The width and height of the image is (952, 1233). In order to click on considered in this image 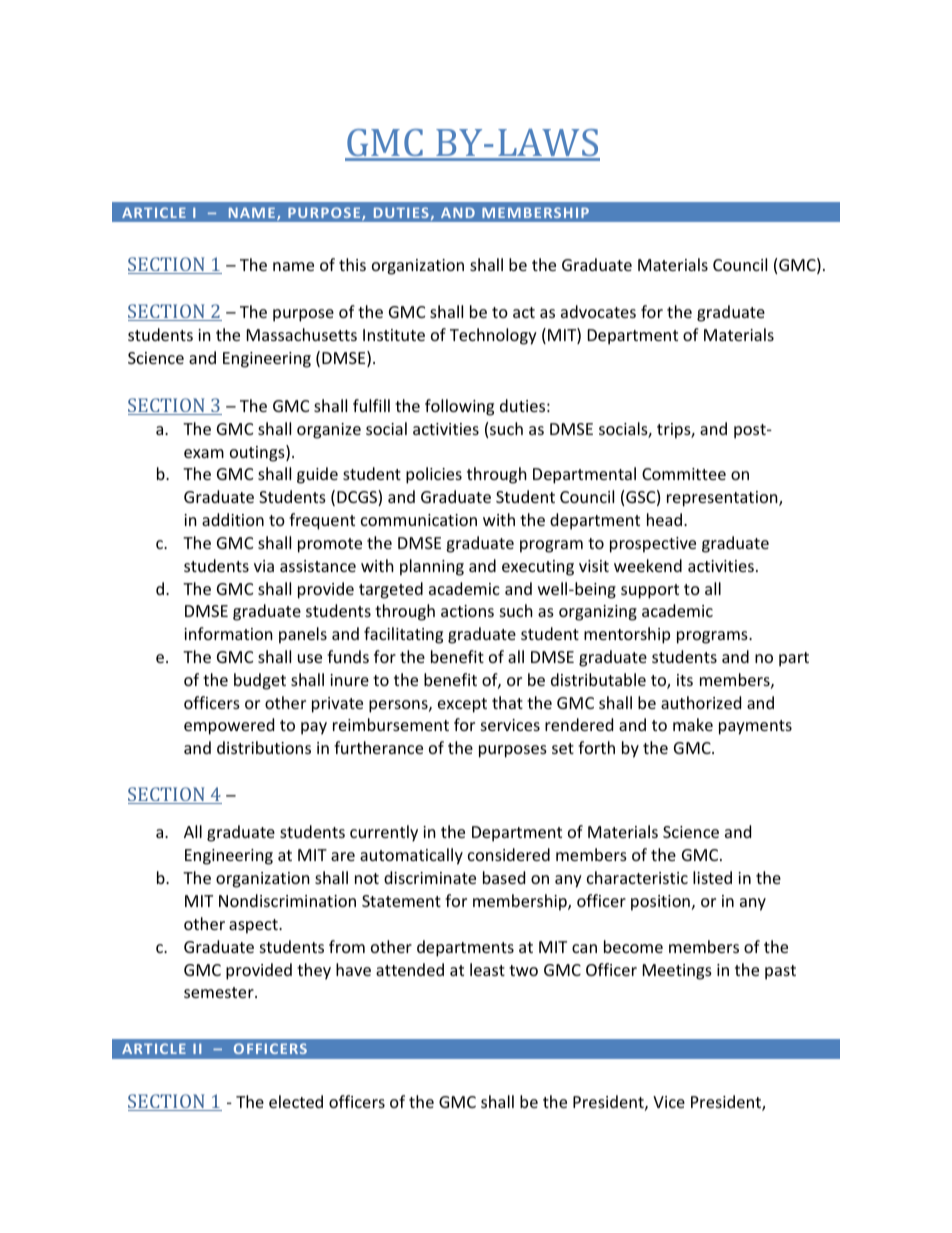, I will do `click(509, 854)`.
